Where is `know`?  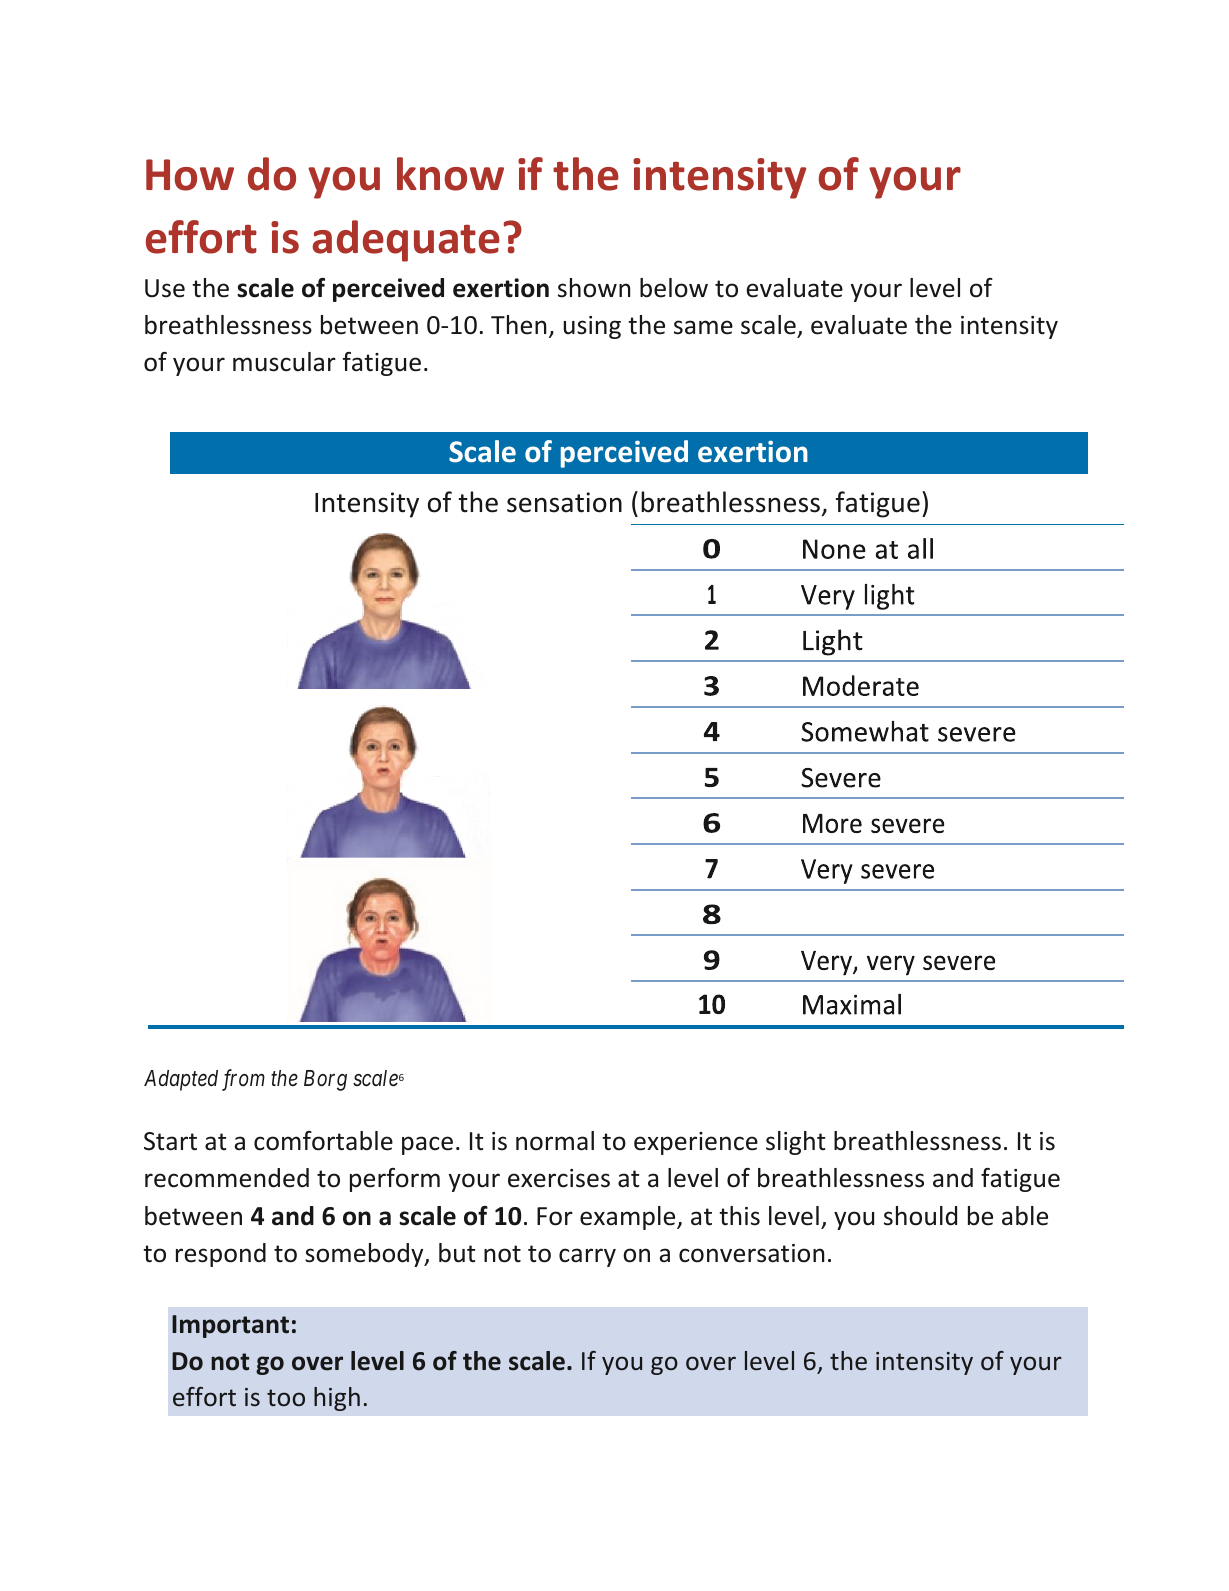 know is located at coordinates (450, 174).
